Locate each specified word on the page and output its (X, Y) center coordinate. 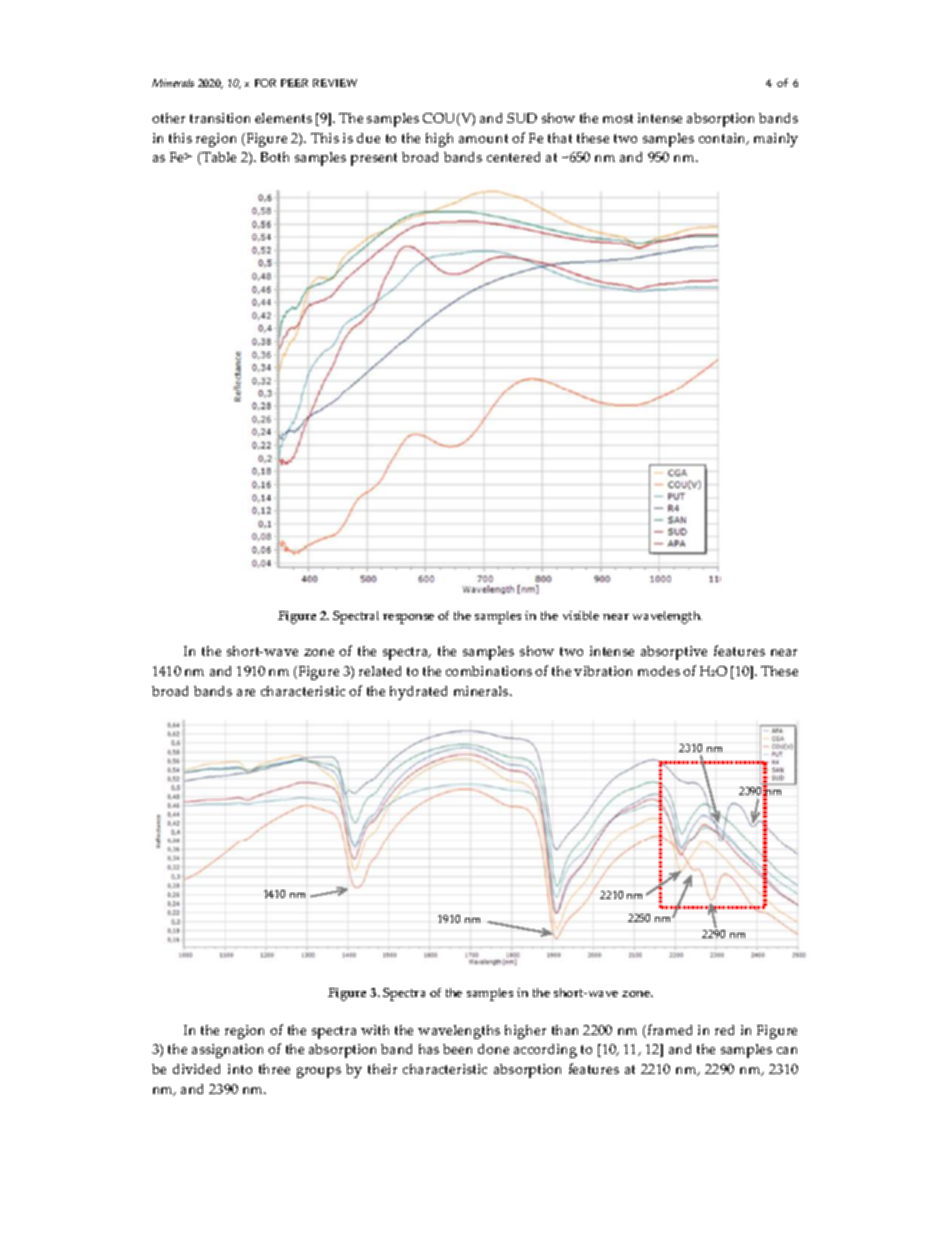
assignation (227, 1051)
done (493, 1049)
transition (220, 118)
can (787, 1050)
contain (724, 139)
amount (483, 138)
